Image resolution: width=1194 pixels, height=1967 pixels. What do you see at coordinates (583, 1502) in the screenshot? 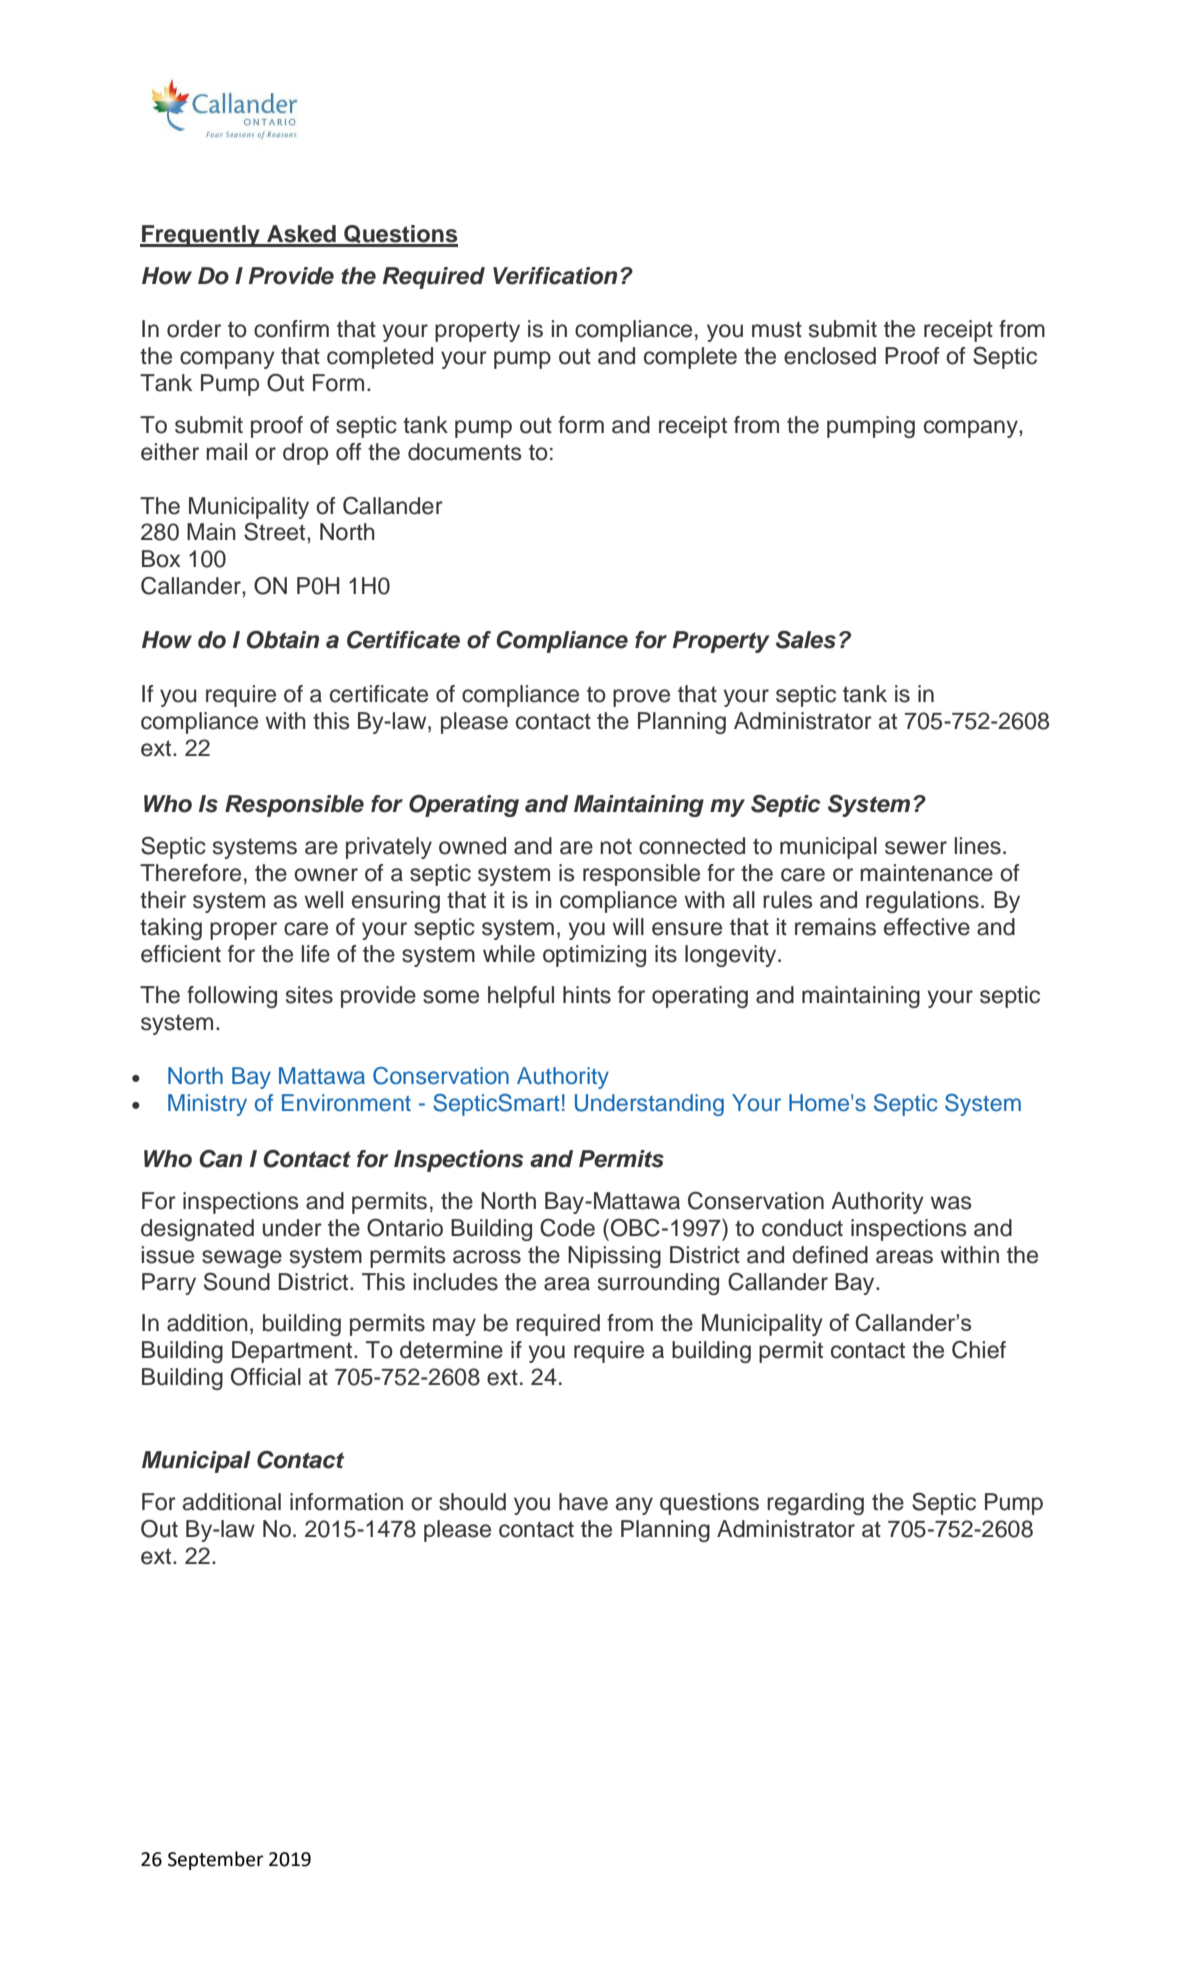
I see `have` at bounding box center [583, 1502].
